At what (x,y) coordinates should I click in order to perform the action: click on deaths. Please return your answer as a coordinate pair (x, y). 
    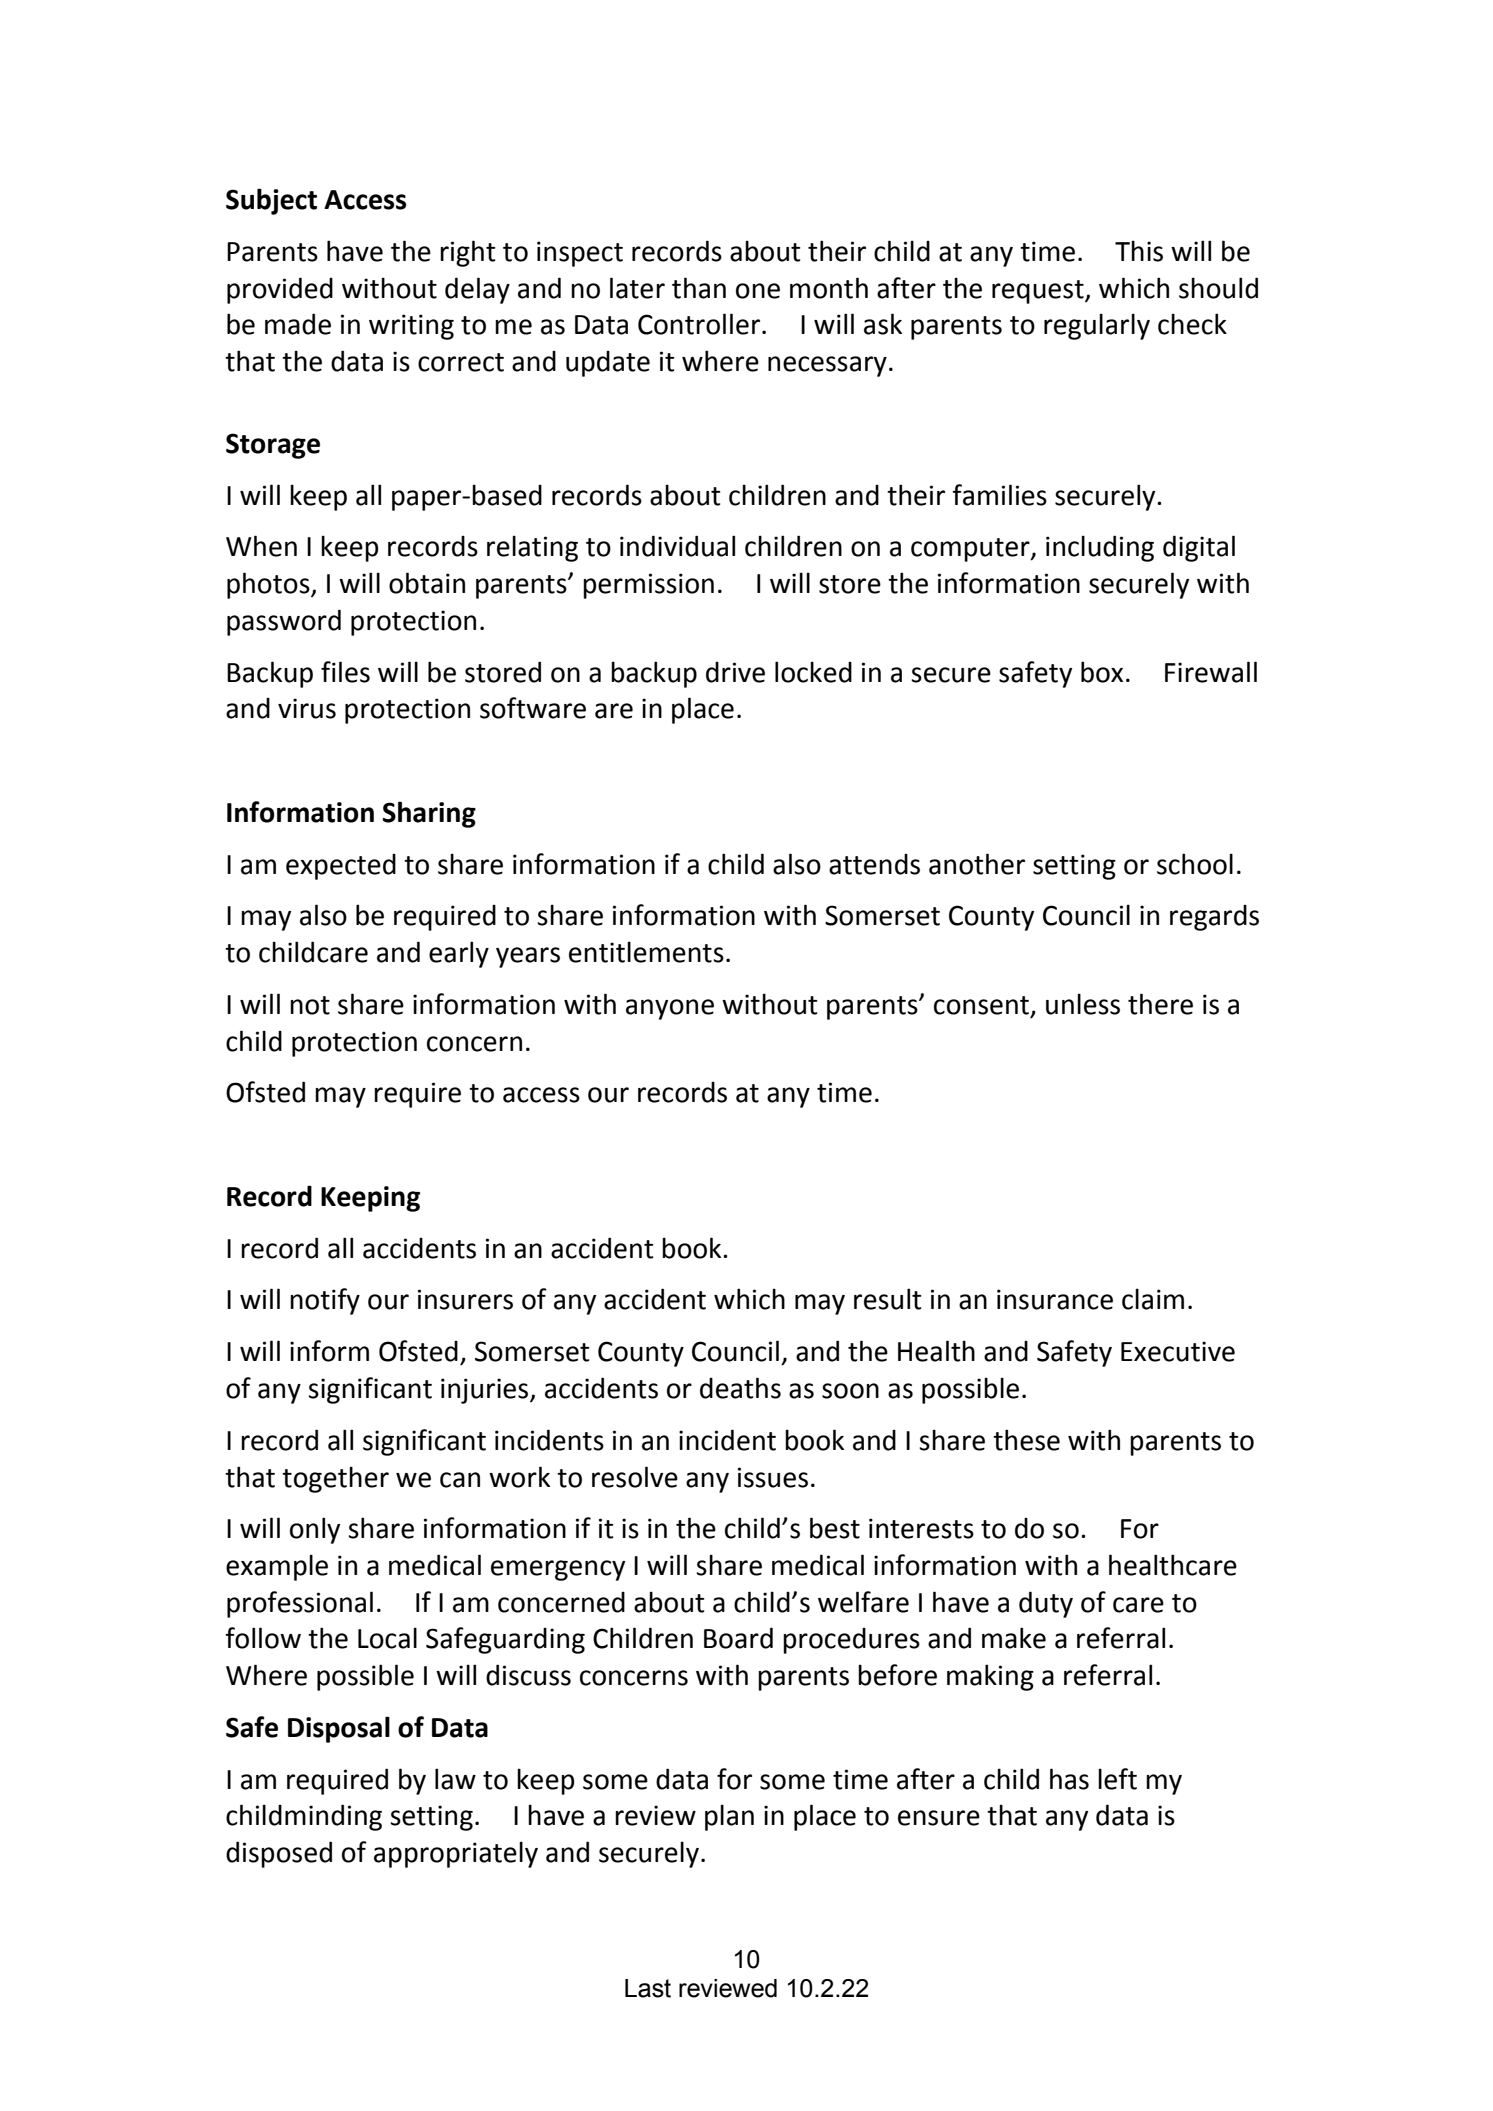
    Looking at the image, I should click on (740, 1388).
